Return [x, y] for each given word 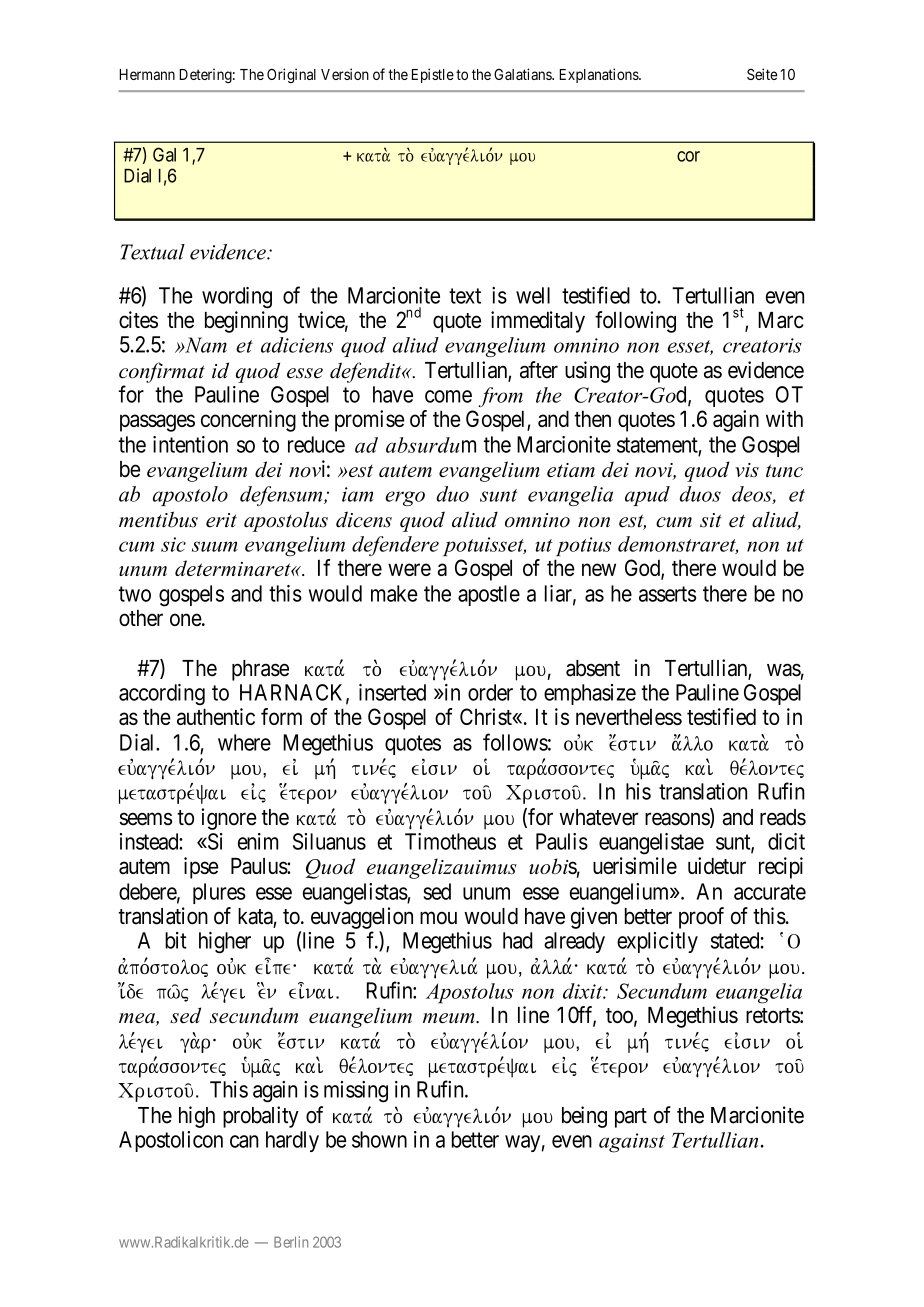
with [784, 418]
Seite [762, 74]
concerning [248, 421]
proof [701, 918]
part [631, 1118]
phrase [260, 670]
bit [176, 940]
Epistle [433, 75]
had [517, 940]
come [448, 396]
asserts [667, 594]
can [244, 1141]
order [490, 692]
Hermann [147, 74]
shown [379, 1139]
